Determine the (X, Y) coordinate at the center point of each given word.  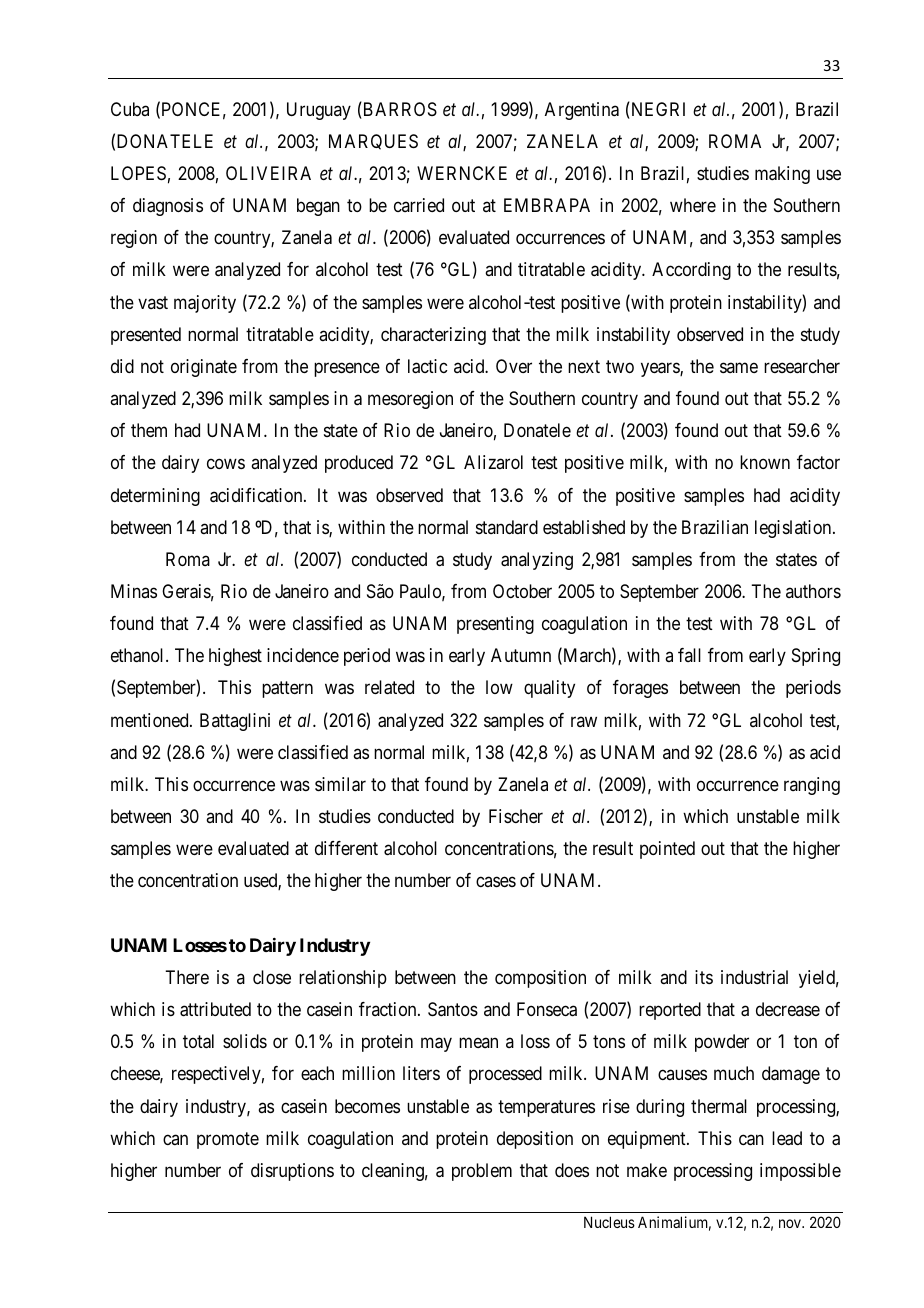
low (499, 687)
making (782, 175)
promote (228, 1140)
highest (235, 657)
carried (419, 205)
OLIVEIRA (268, 173)
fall (689, 655)
